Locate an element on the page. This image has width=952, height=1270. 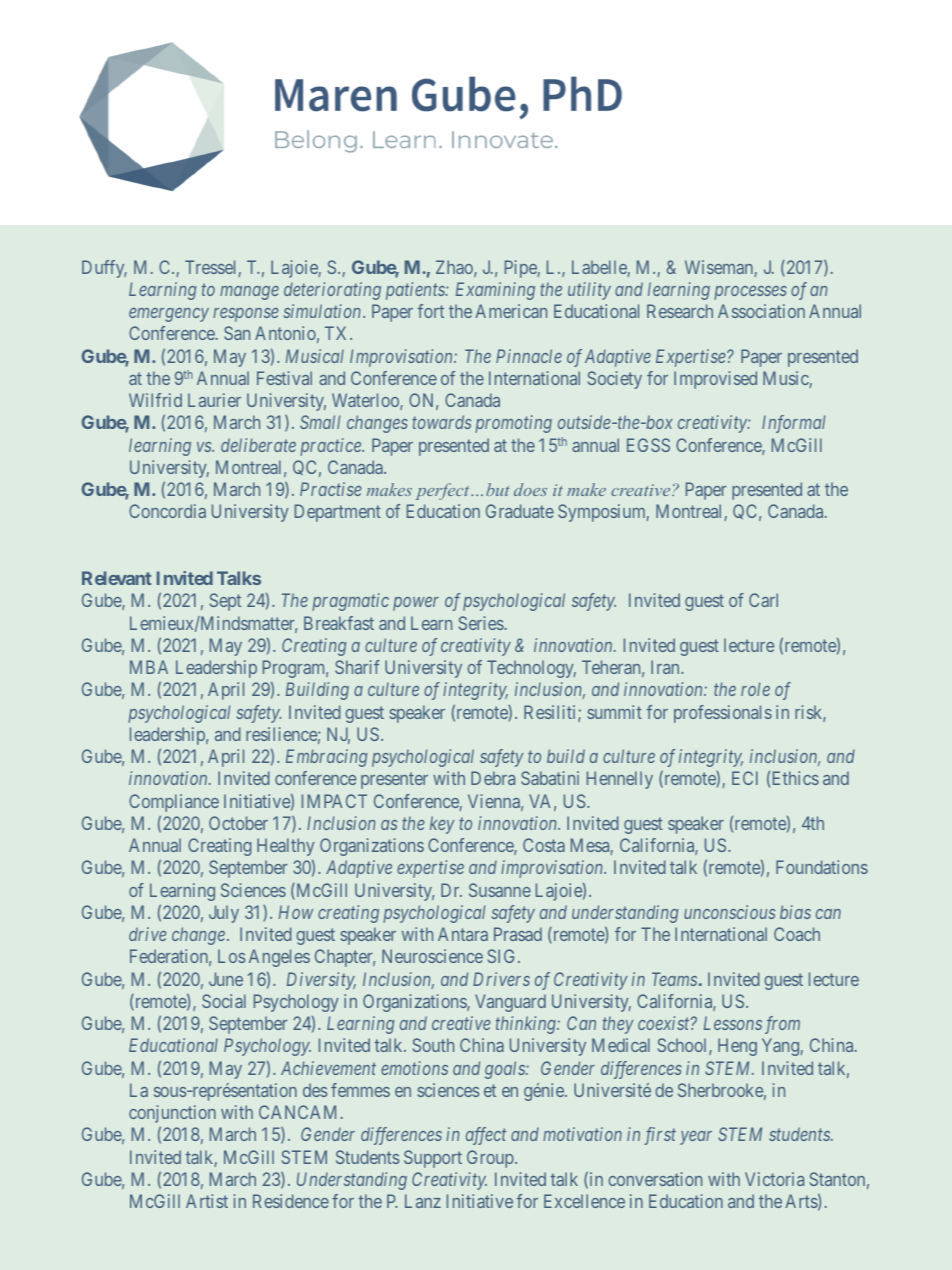
role is located at coordinates (755, 689).
